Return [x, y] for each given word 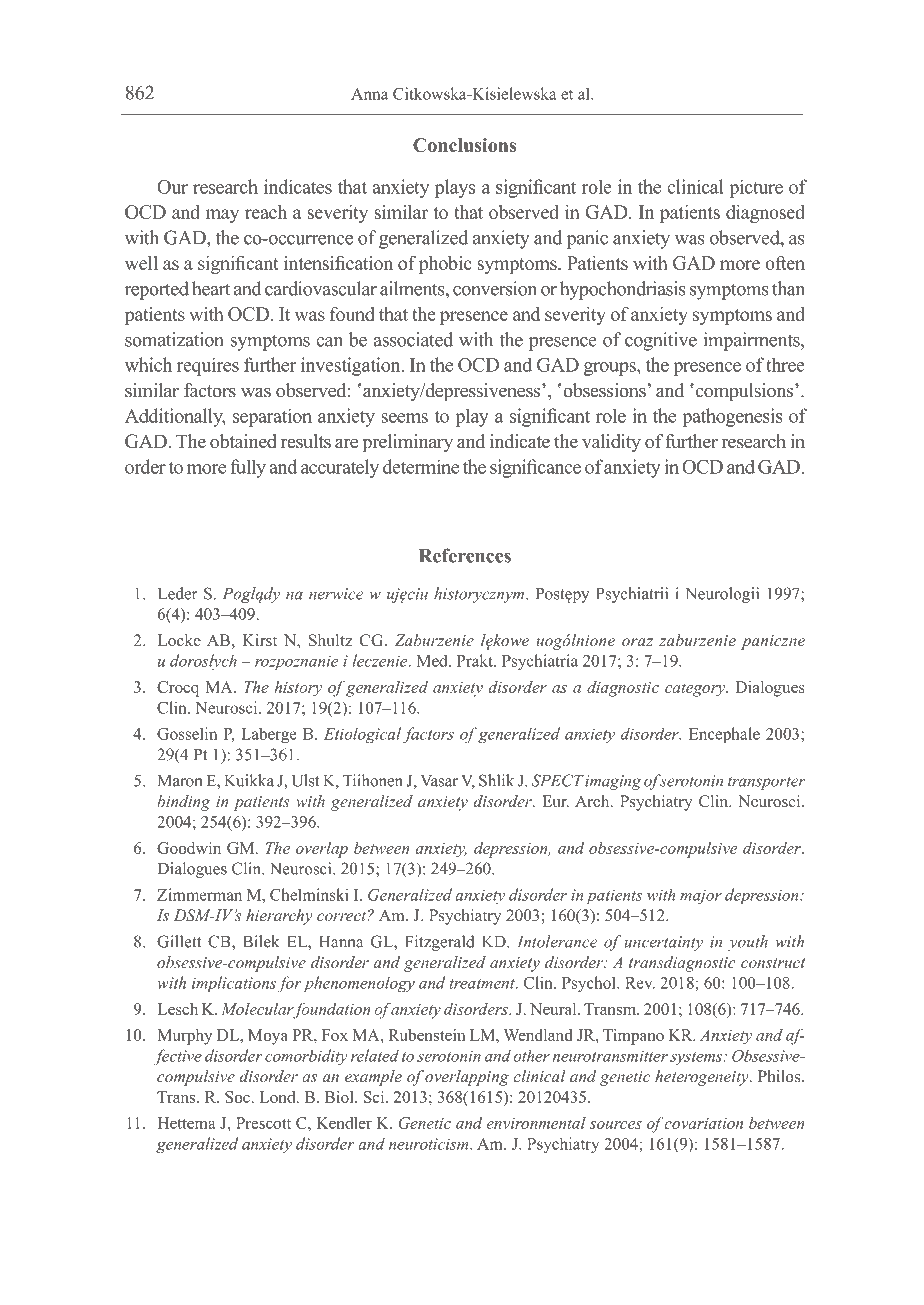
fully [248, 468]
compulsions [744, 392]
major [701, 896]
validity [611, 443]
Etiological [362, 735]
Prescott [263, 1123]
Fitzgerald [440, 943]
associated [413, 339]
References [465, 555]
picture [756, 188]
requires [208, 366]
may [222, 216]
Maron [180, 781]
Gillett [179, 941]
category [696, 690]
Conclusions [464, 145]
